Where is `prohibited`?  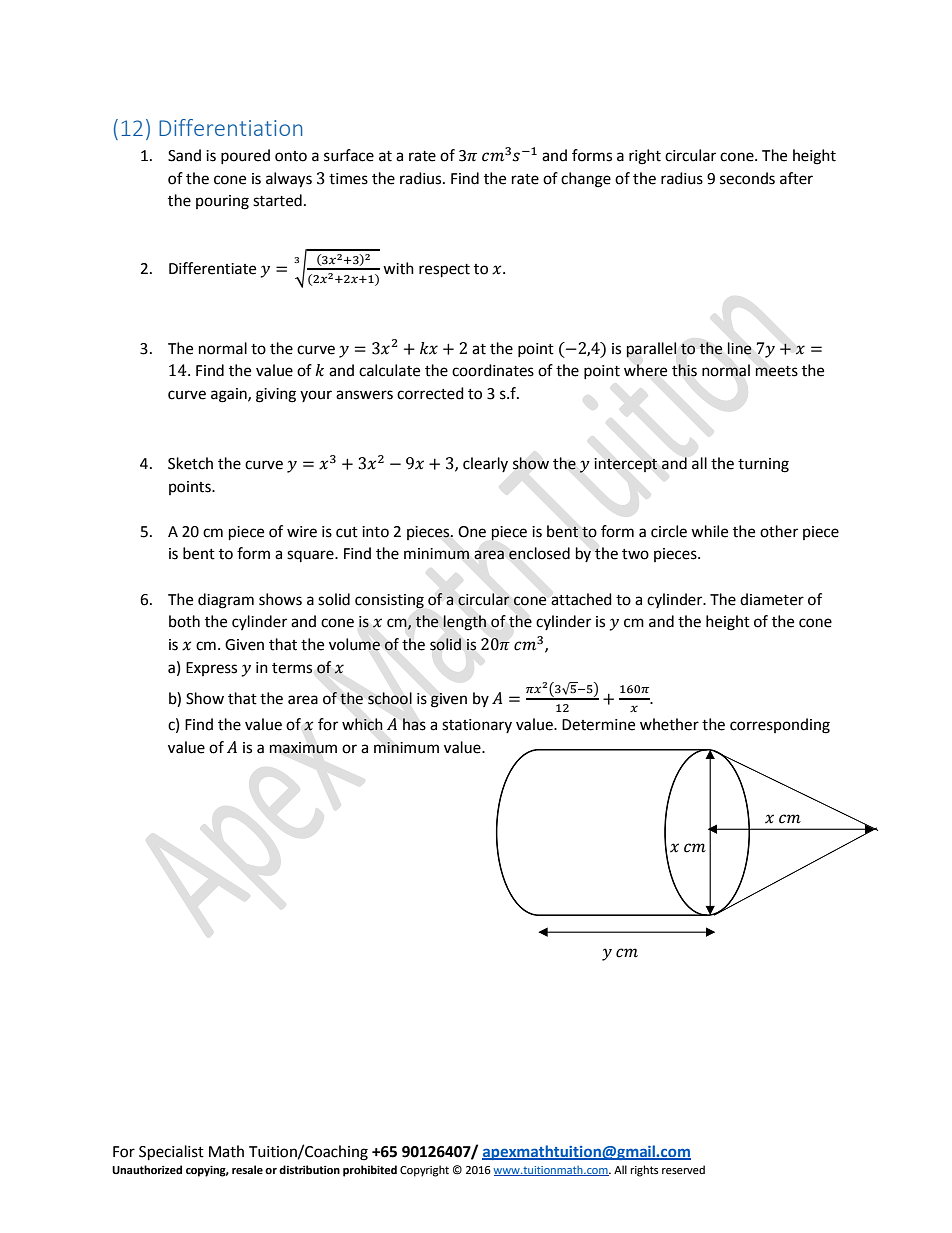 prohibited is located at coordinates (370, 1171).
